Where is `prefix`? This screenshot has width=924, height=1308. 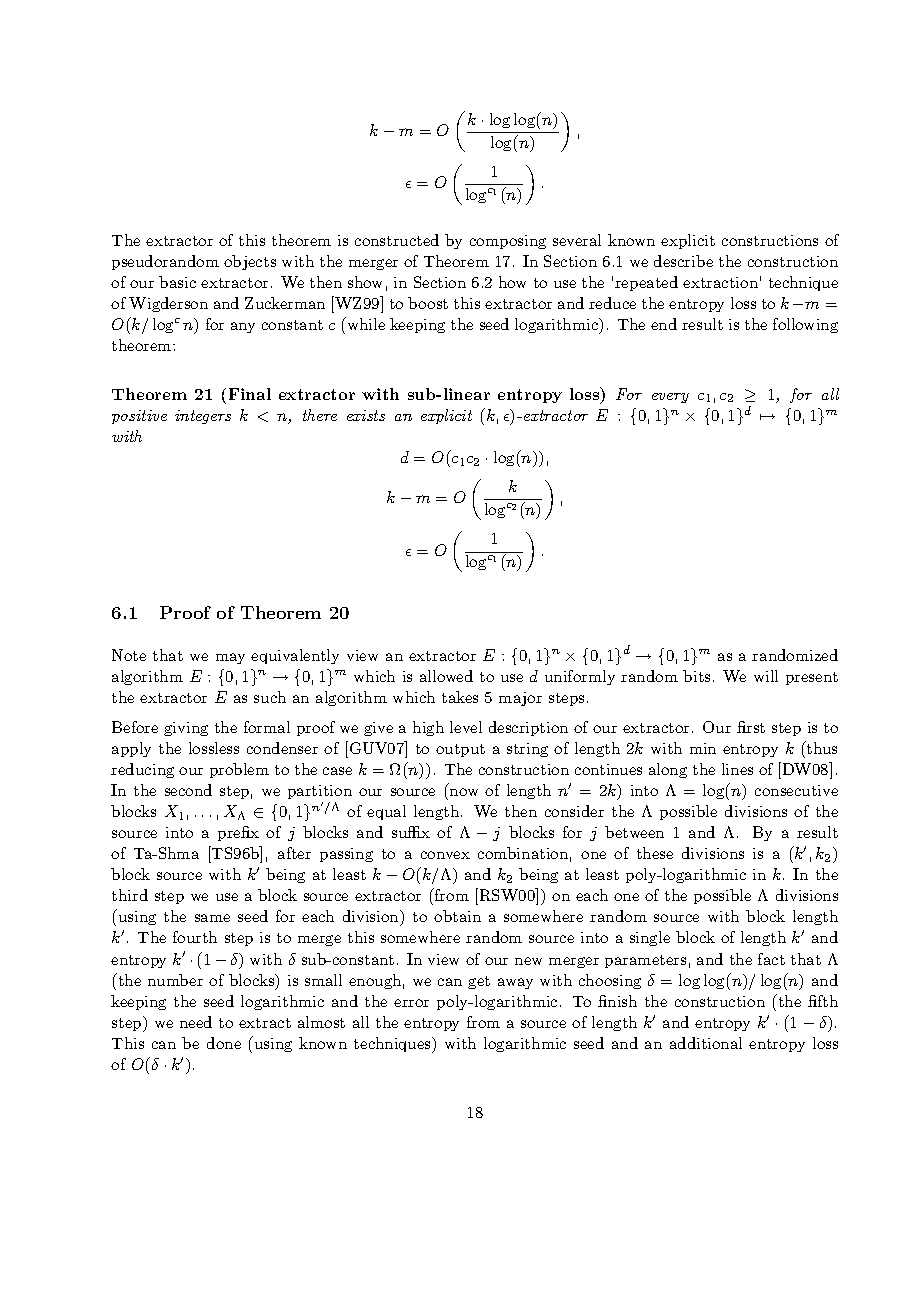
prefix is located at coordinates (238, 833).
